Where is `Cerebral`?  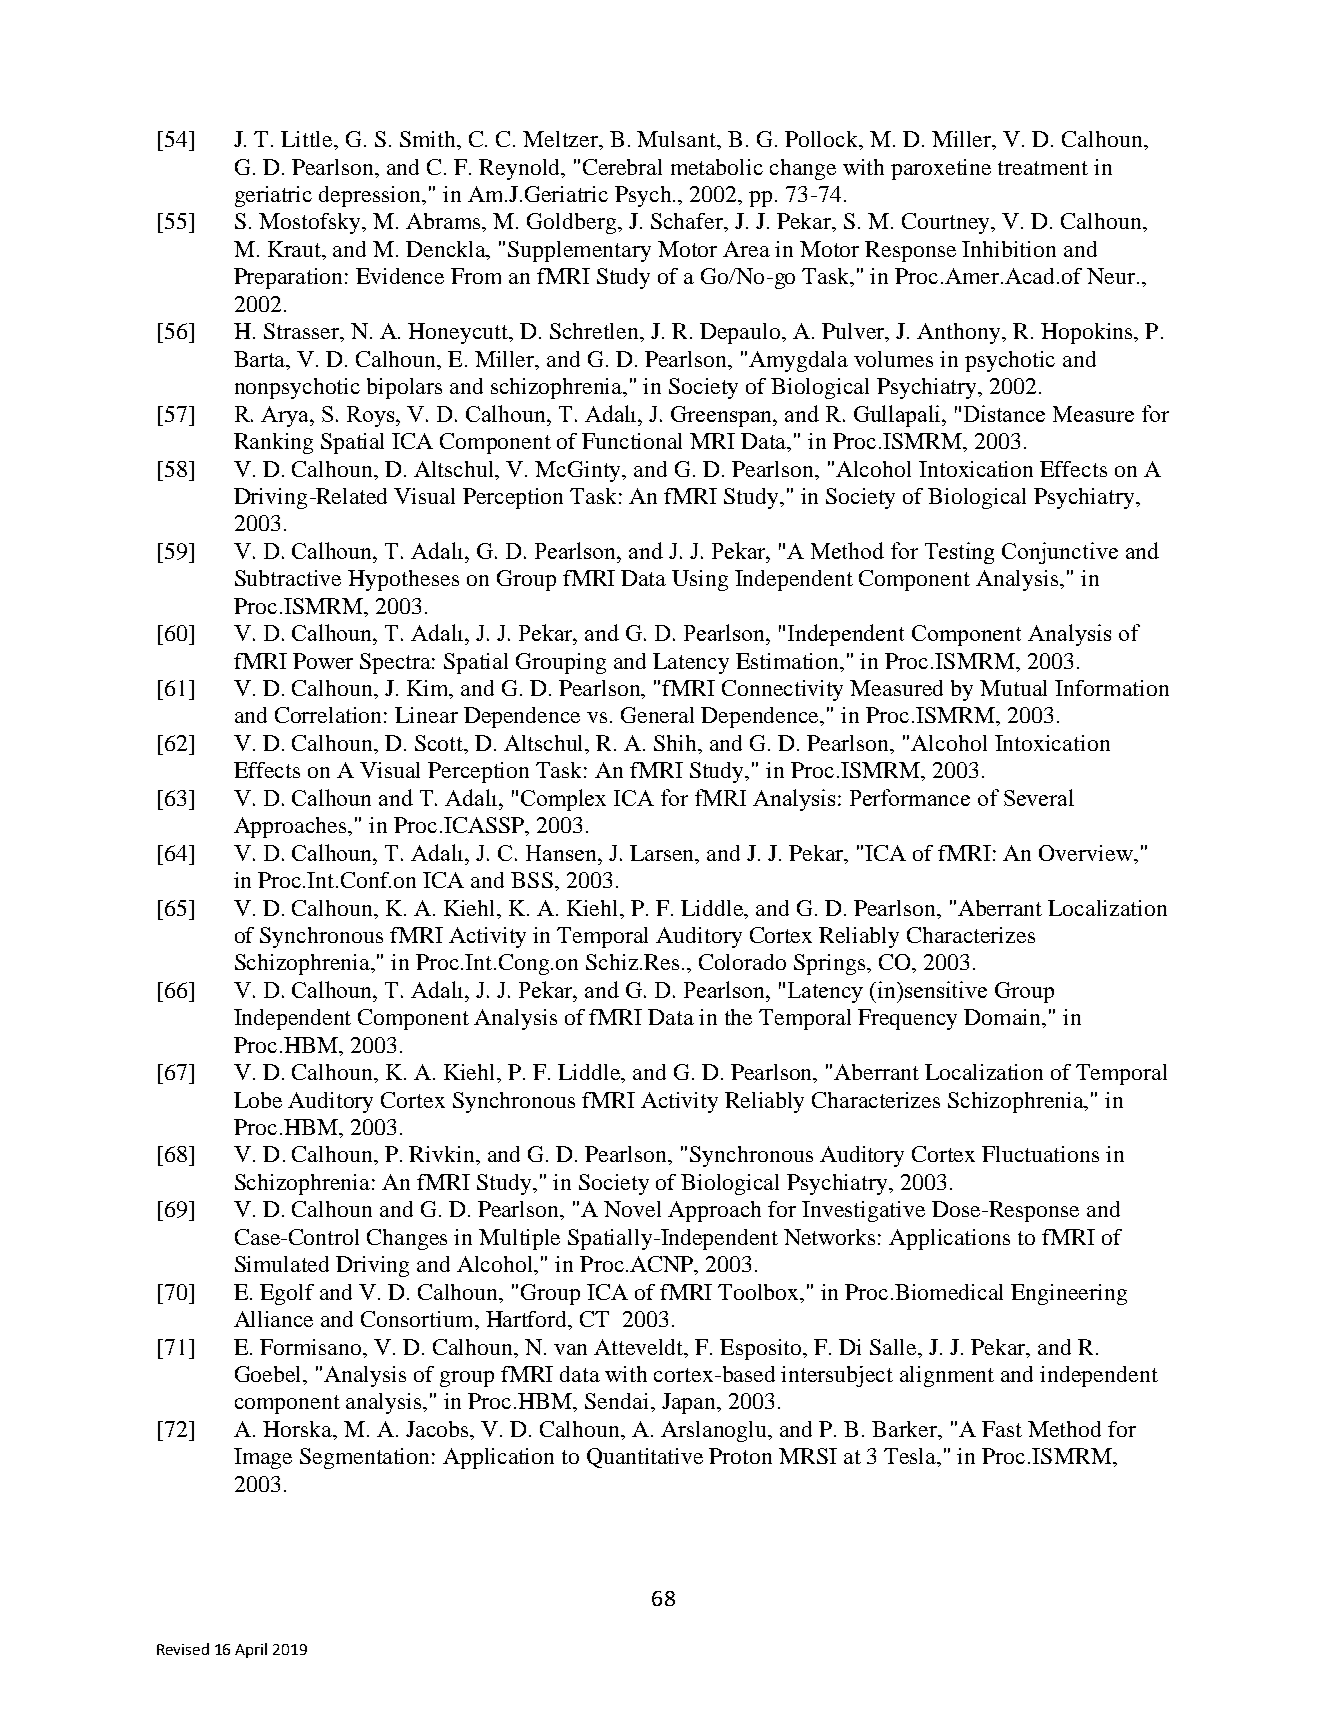
Cerebral is located at coordinates (622, 167).
